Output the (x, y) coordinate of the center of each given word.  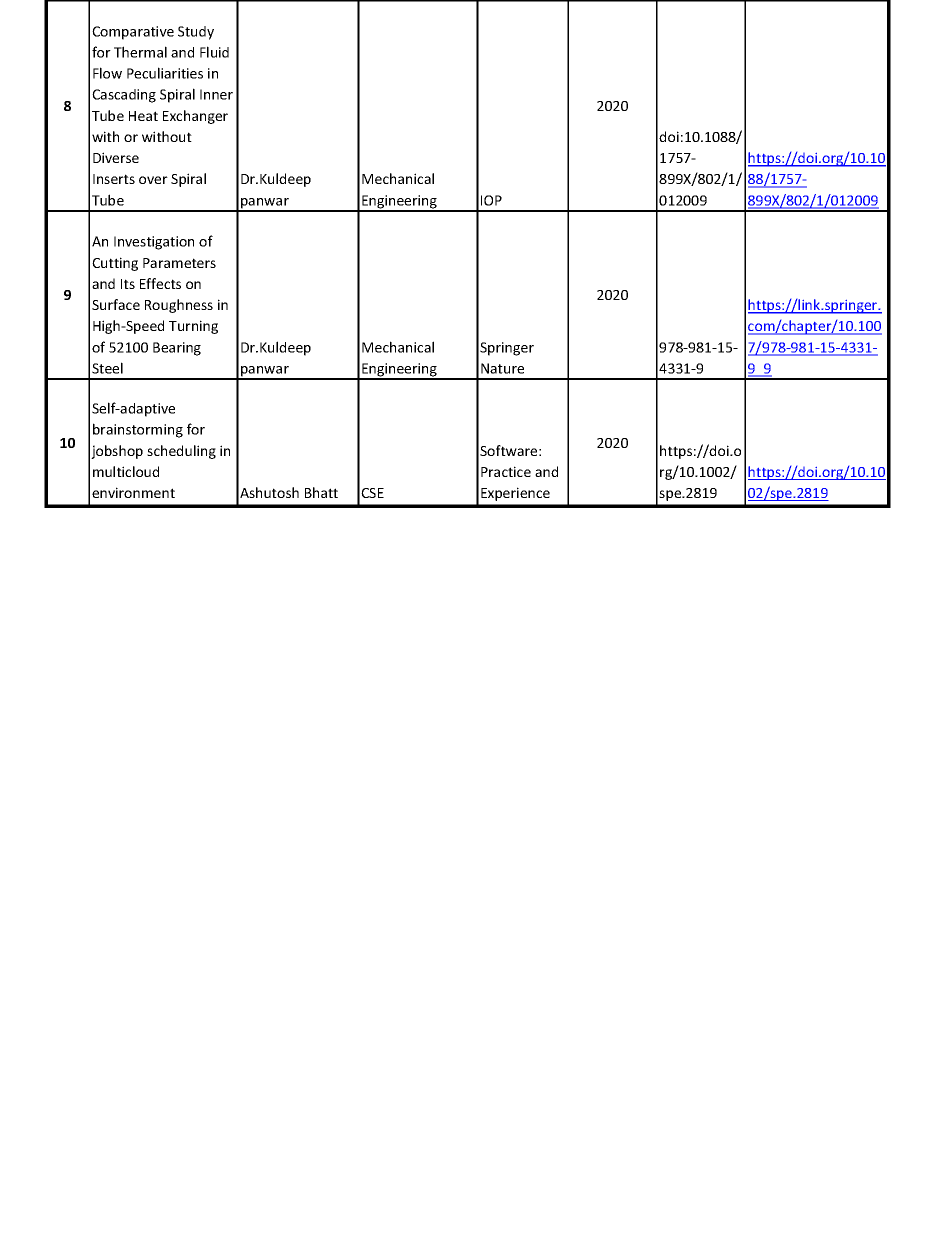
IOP (491, 200)
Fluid (214, 52)
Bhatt (321, 492)
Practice (506, 471)
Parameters (179, 263)
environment (133, 492)
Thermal (140, 52)
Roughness (179, 306)
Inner (216, 94)
